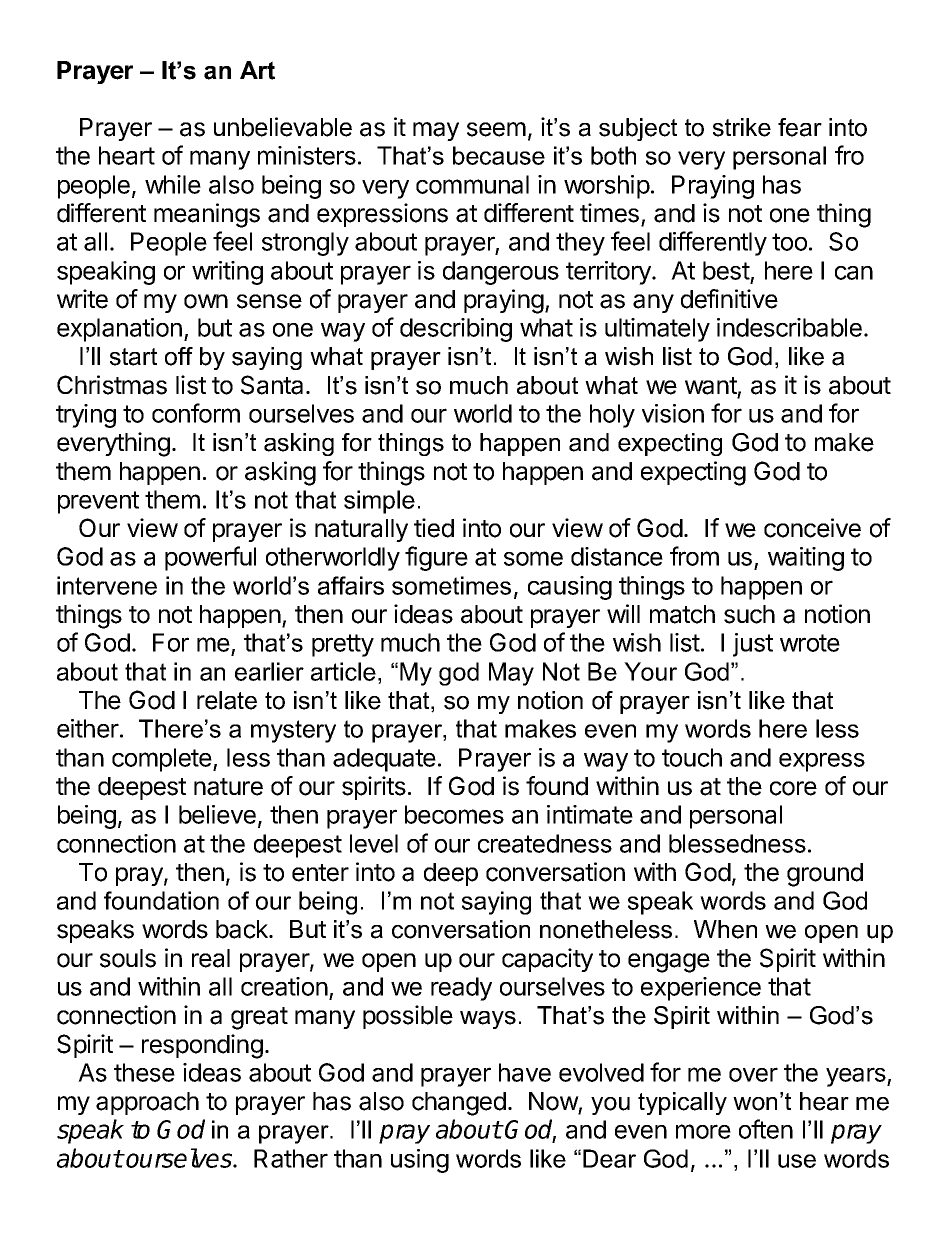  What do you see at coordinates (147, 1103) in the image?
I see `approach` at bounding box center [147, 1103].
